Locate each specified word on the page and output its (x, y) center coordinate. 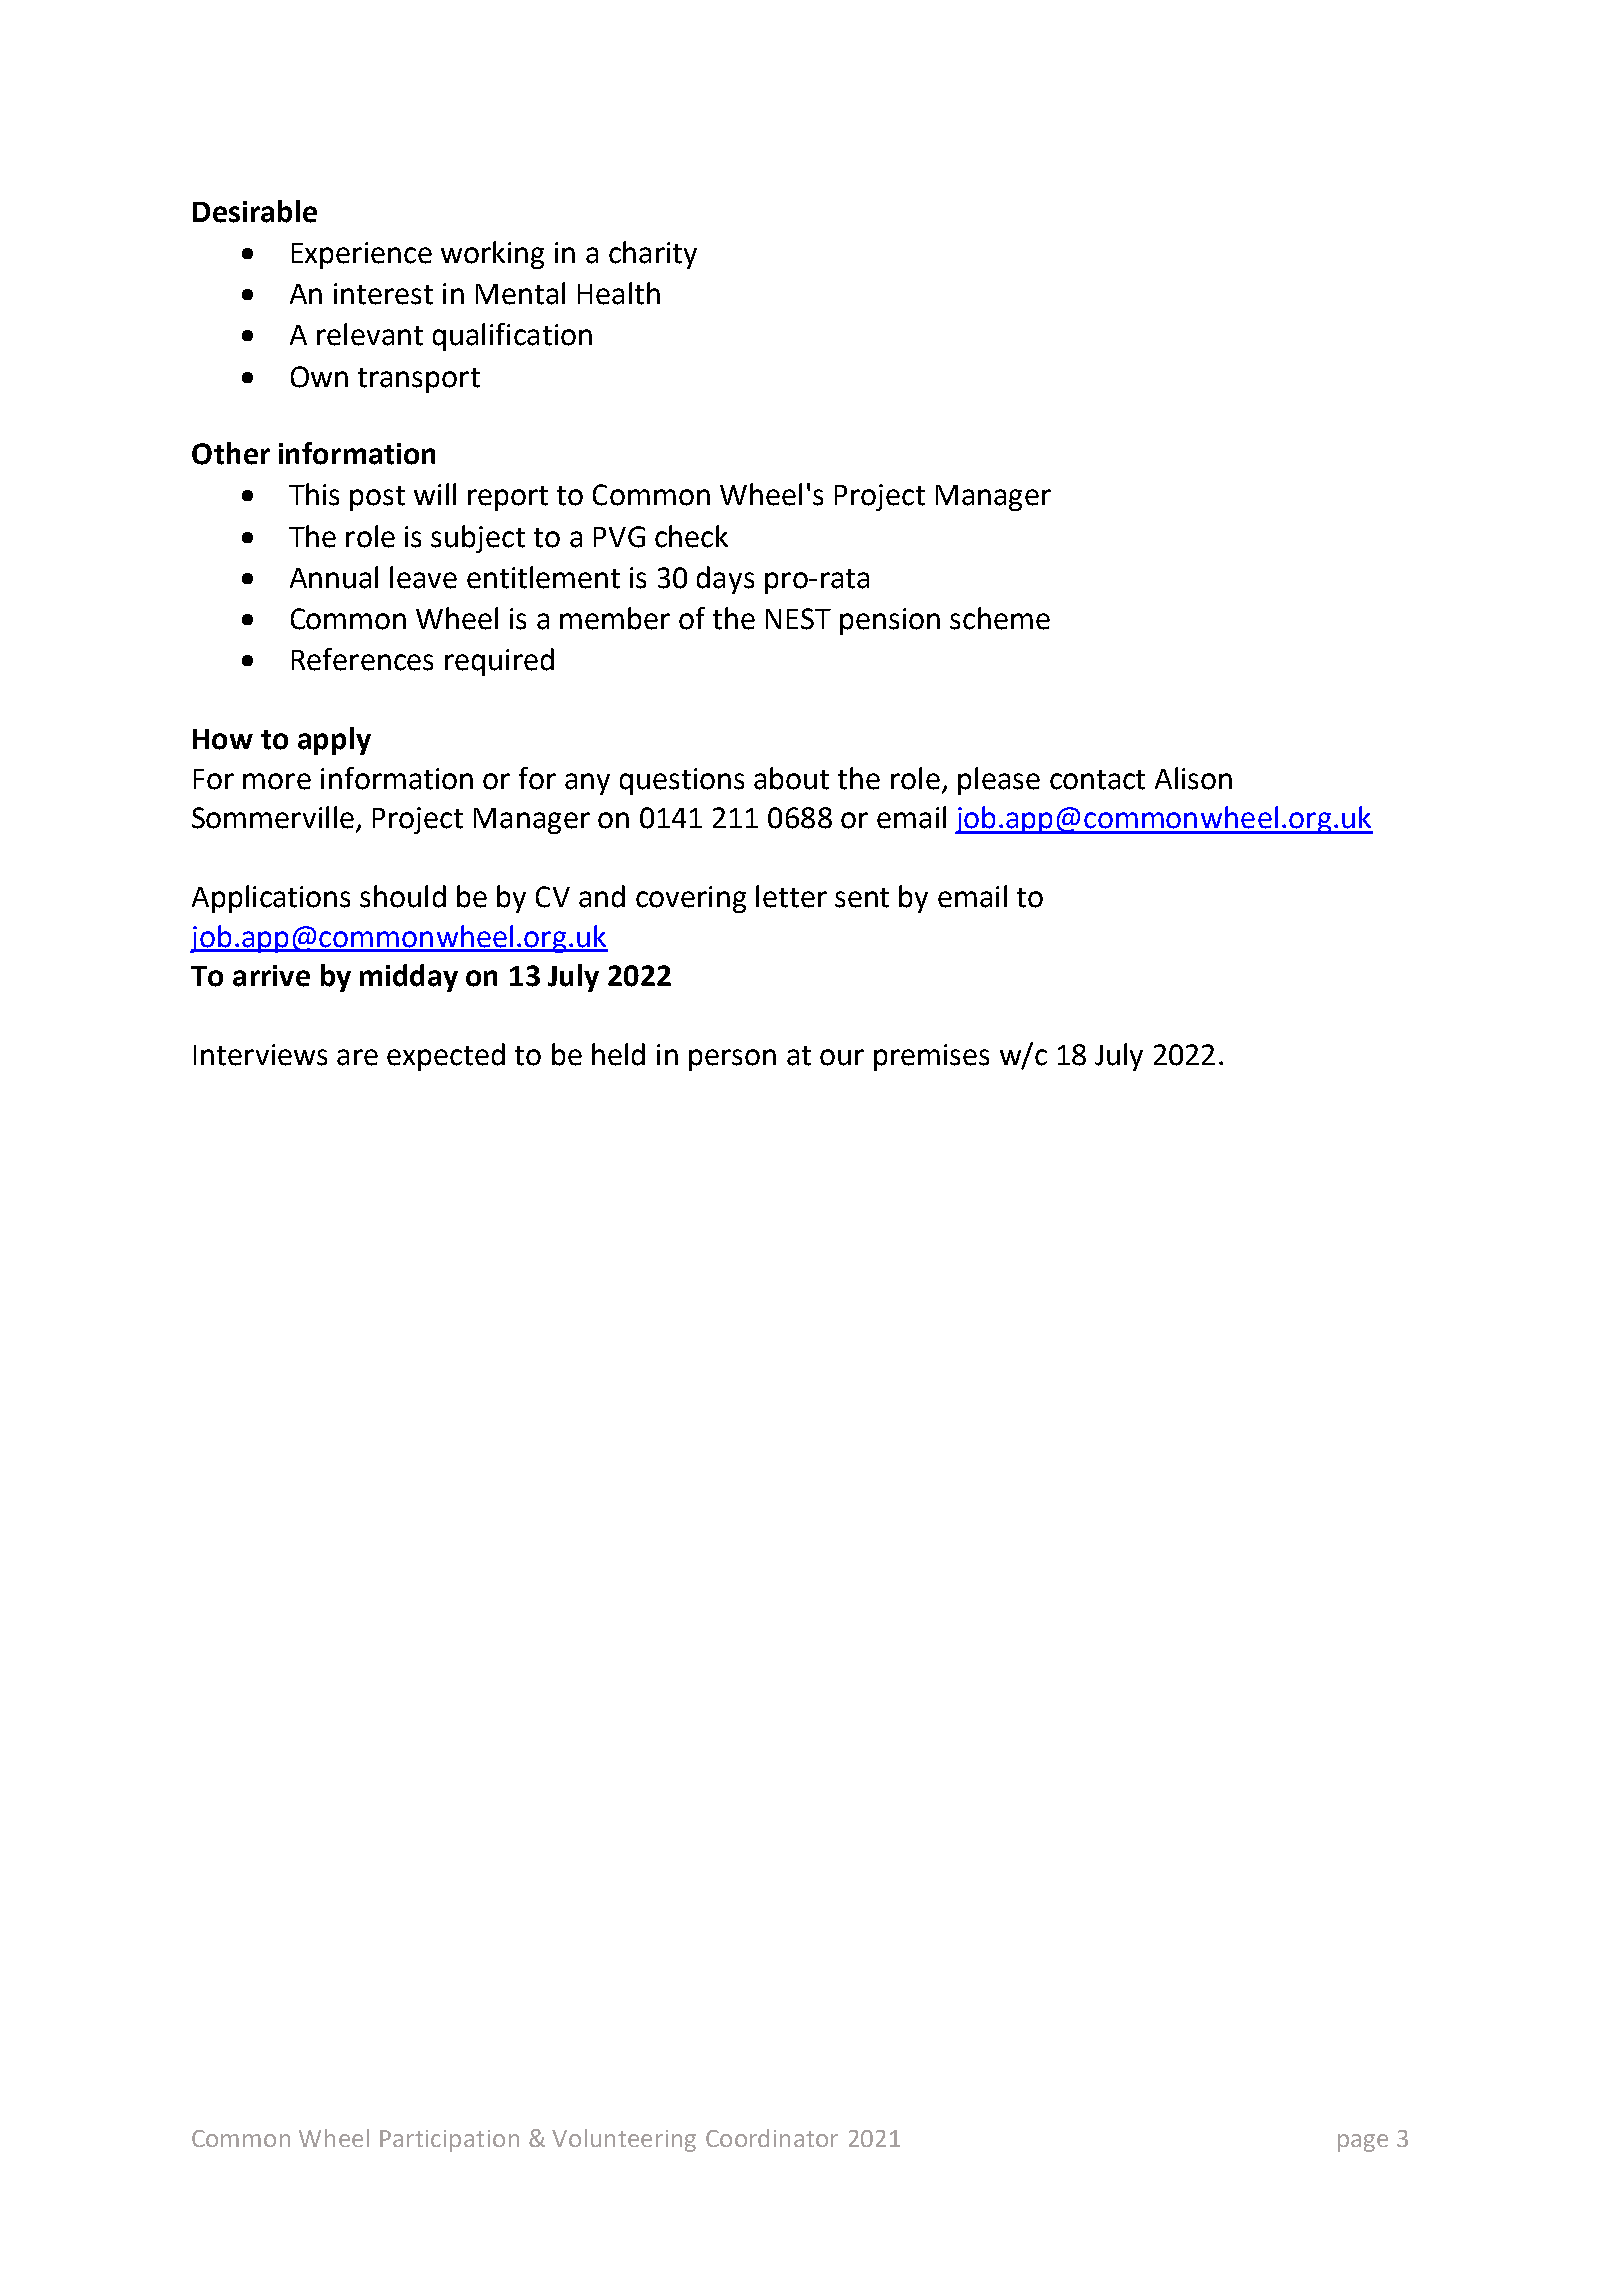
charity (653, 255)
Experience (362, 255)
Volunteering (624, 2140)
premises (931, 1057)
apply (334, 741)
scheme (1000, 618)
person (732, 1060)
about (791, 778)
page (1363, 2143)
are (357, 1057)
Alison (1193, 778)
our (842, 1057)
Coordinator (772, 2138)
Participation (449, 2141)
